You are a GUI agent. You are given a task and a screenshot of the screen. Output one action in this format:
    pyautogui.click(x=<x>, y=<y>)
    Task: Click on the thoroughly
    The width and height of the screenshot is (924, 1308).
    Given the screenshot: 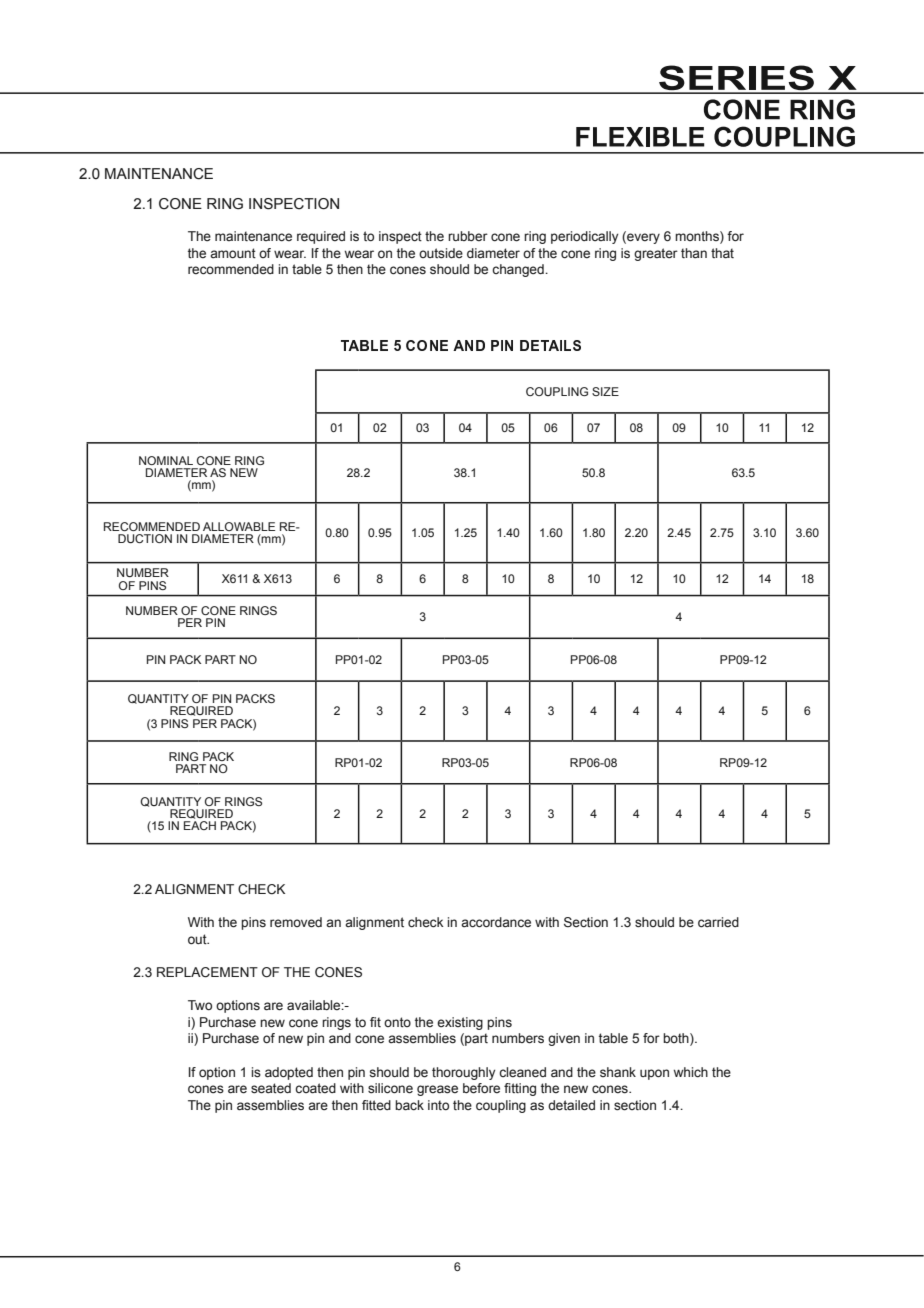 What is the action you would take?
    pyautogui.click(x=463, y=1073)
